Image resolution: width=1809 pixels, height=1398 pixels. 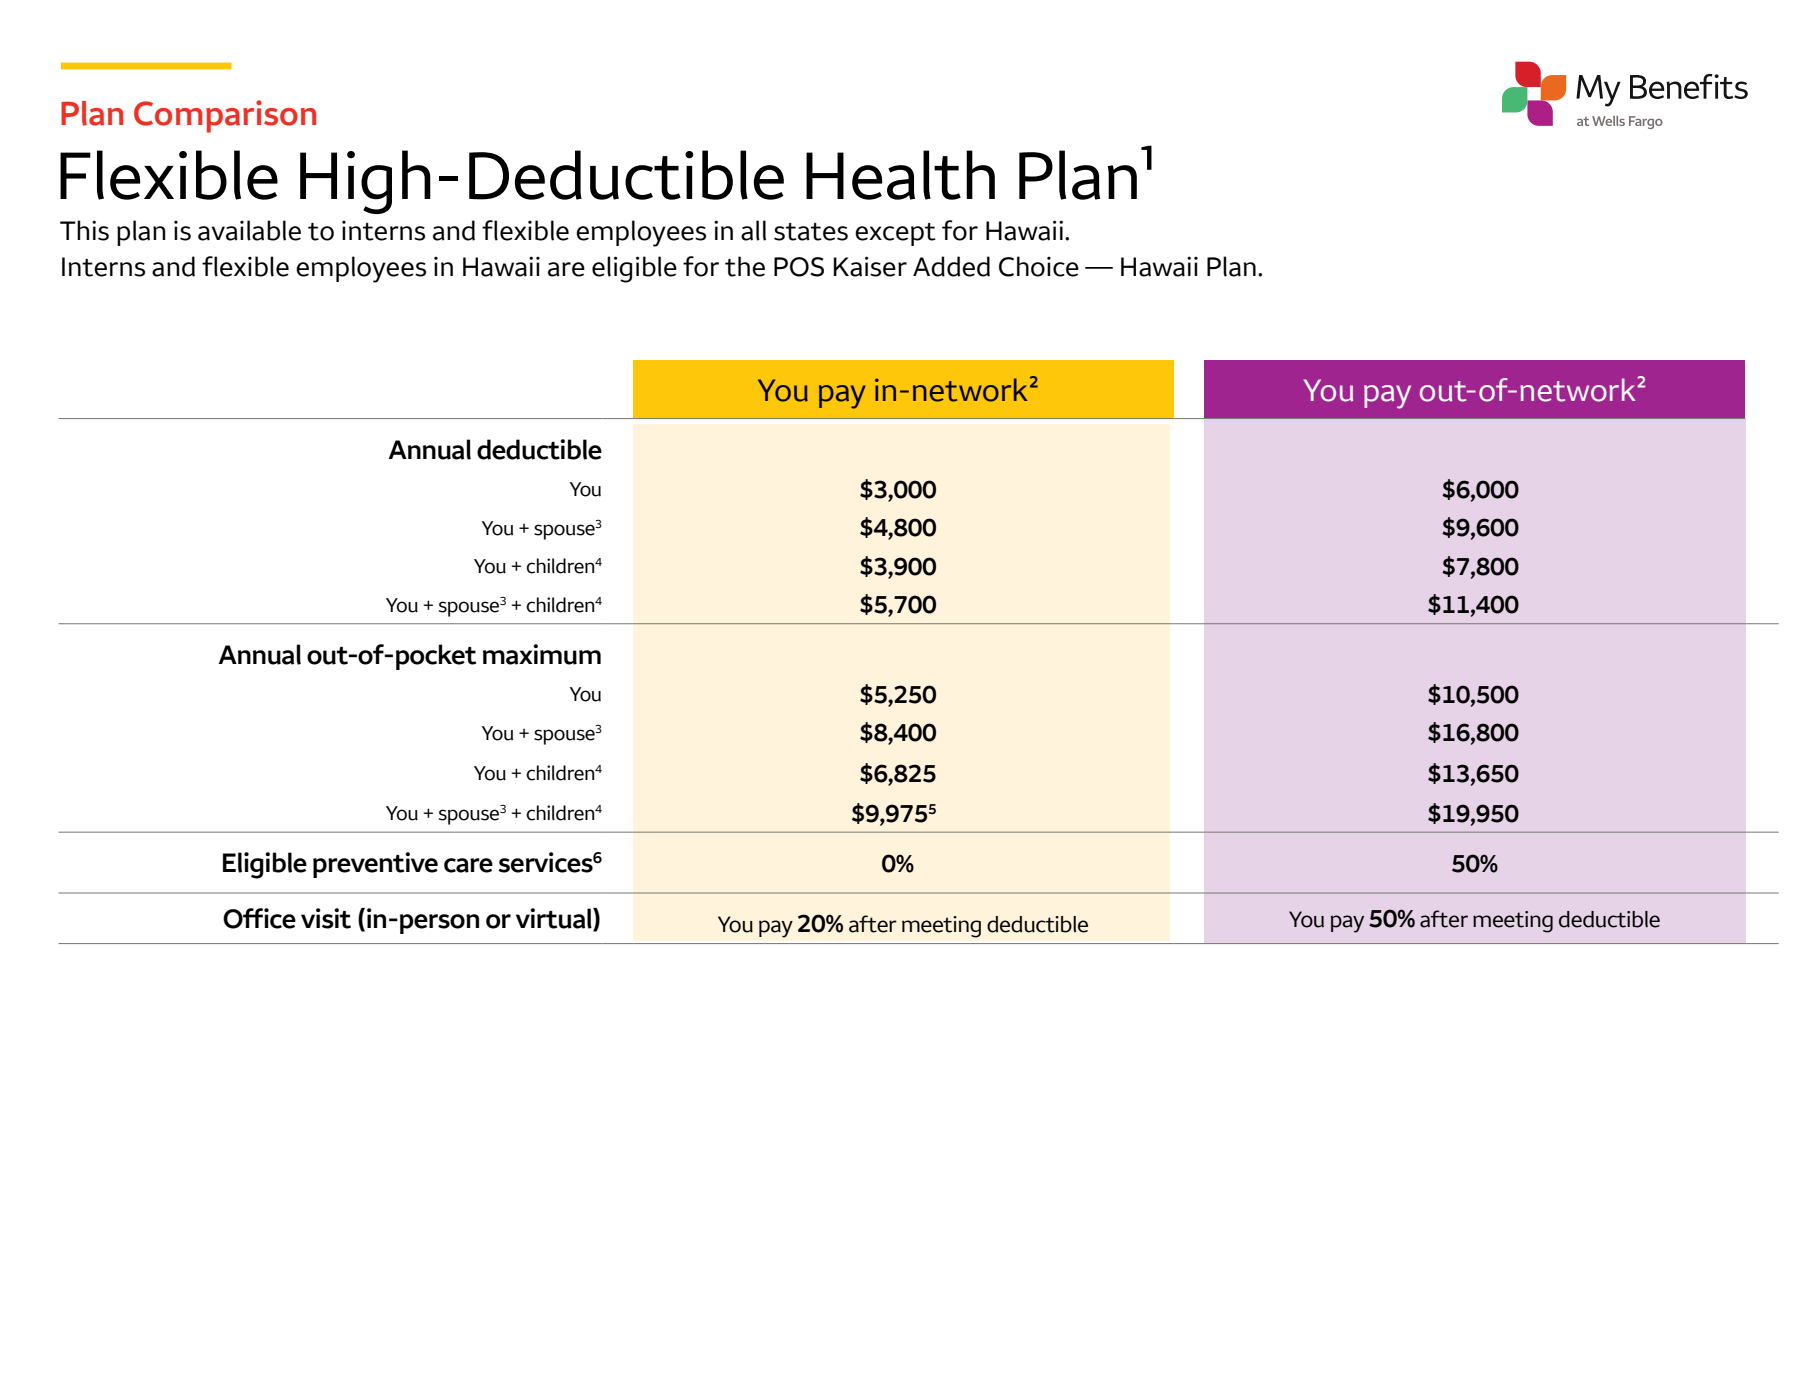 What do you see at coordinates (900, 175) in the document?
I see `Health` at bounding box center [900, 175].
